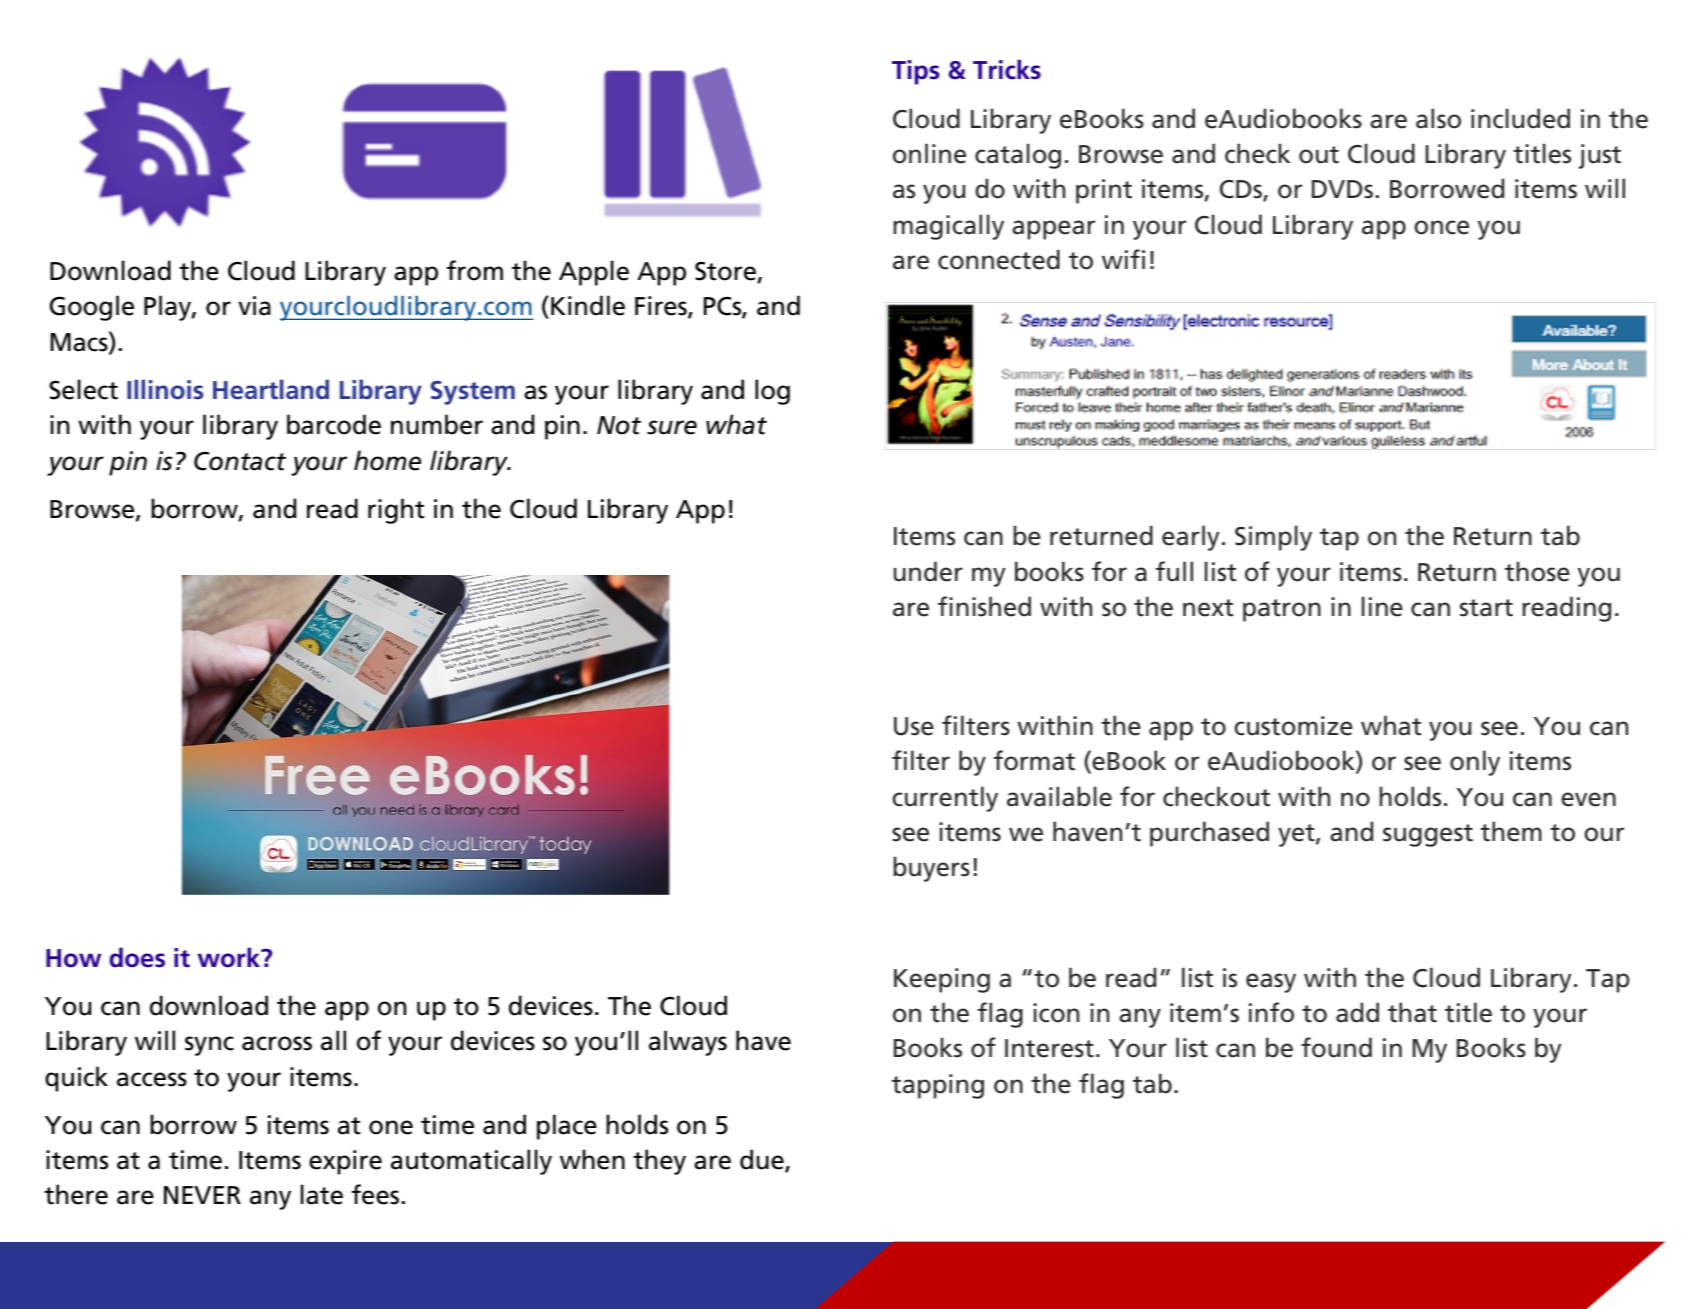 This page has height=1309, width=1694. Describe the element at coordinates (984, 606) in the page. I see `finished` at that location.
